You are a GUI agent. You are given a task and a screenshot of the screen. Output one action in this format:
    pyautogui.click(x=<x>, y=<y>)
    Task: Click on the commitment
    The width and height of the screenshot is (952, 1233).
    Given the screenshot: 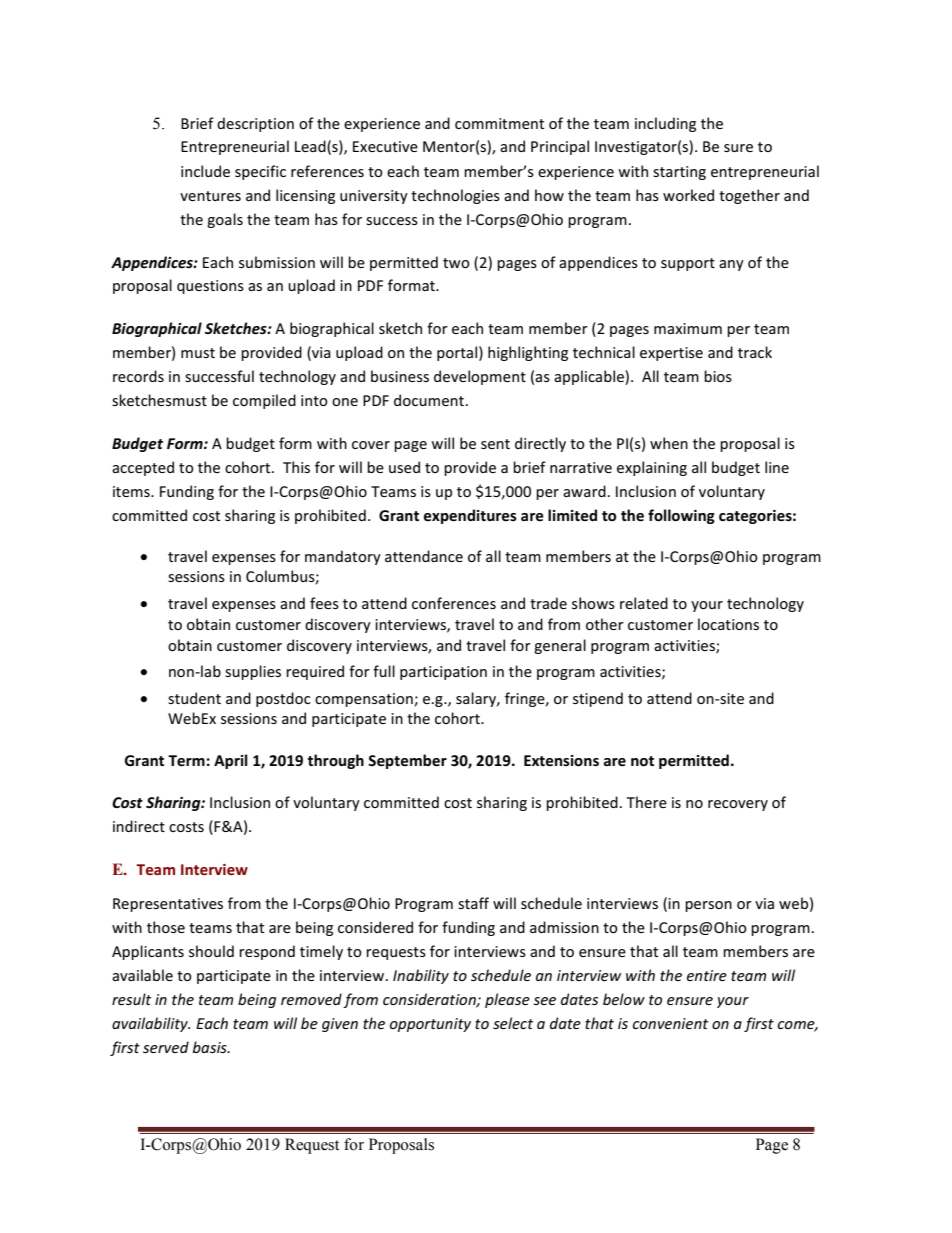 What is the action you would take?
    pyautogui.click(x=499, y=123)
